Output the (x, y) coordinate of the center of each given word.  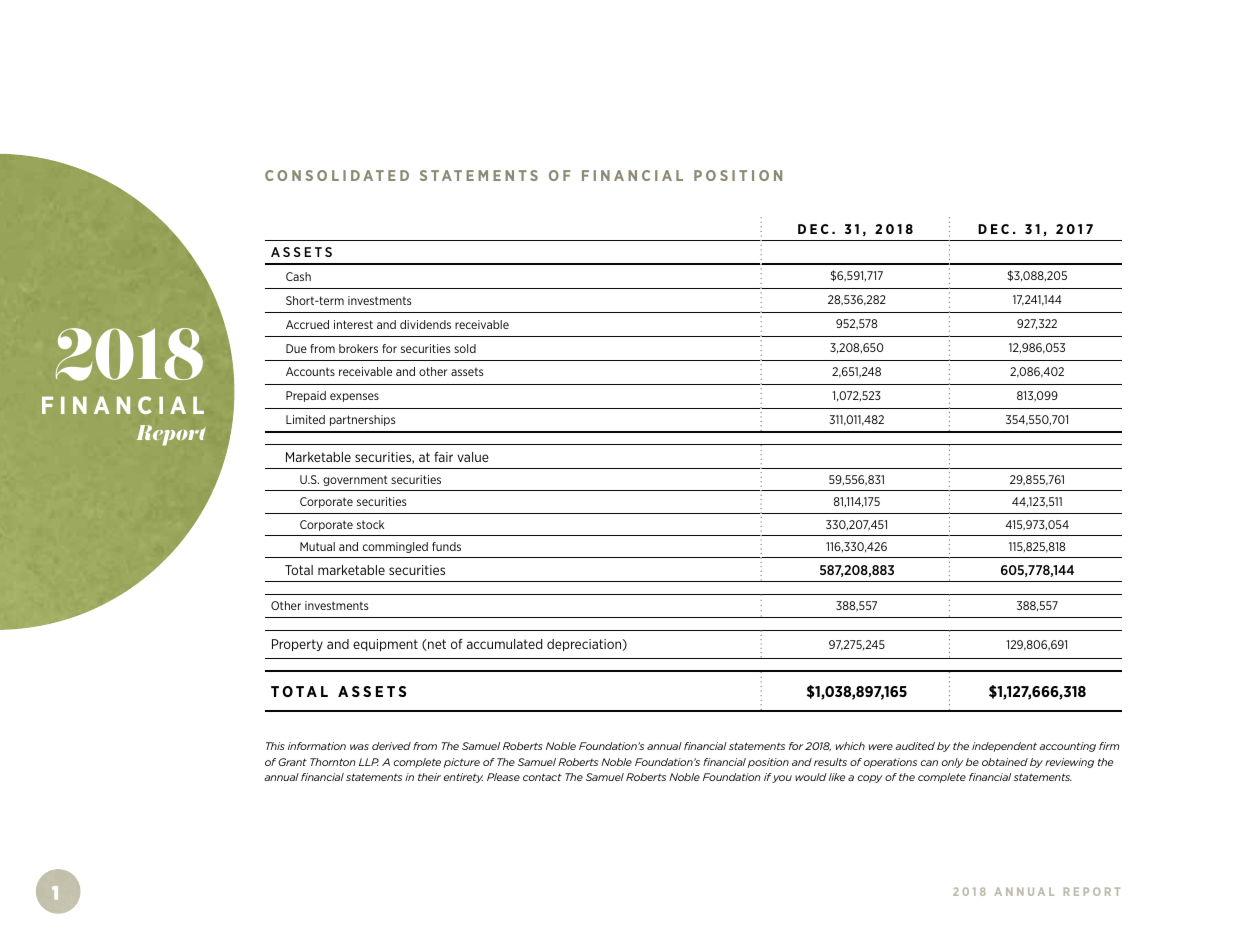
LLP (369, 762)
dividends (425, 324)
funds (446, 546)
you (782, 779)
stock (370, 524)
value (473, 457)
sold (465, 348)
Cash (298, 276)
